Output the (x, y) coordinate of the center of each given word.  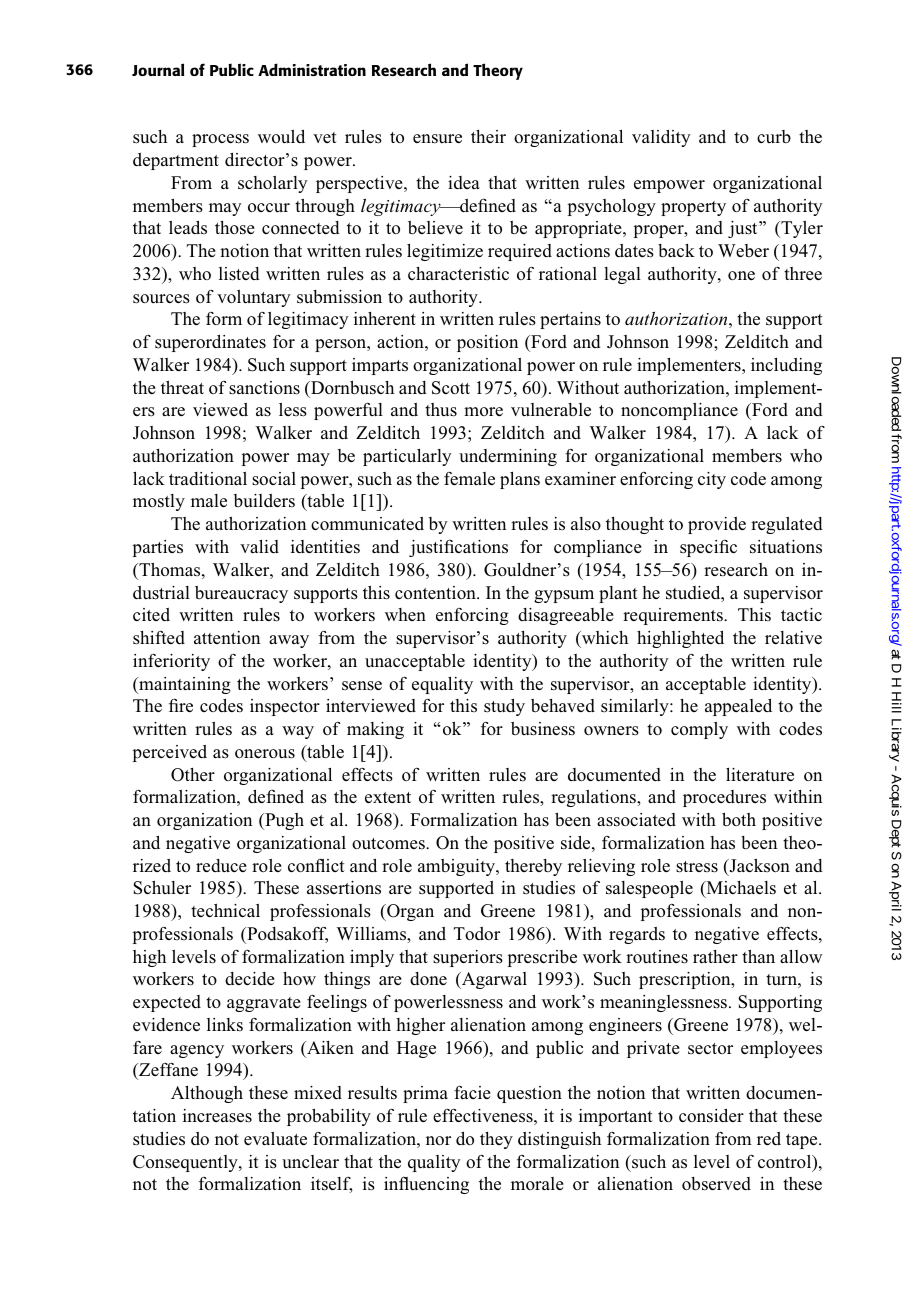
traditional (208, 478)
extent (388, 798)
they (496, 1140)
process (220, 140)
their (488, 136)
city (712, 480)
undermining (508, 457)
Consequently (186, 1163)
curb (774, 136)
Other (193, 775)
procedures (724, 798)
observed (716, 1184)
